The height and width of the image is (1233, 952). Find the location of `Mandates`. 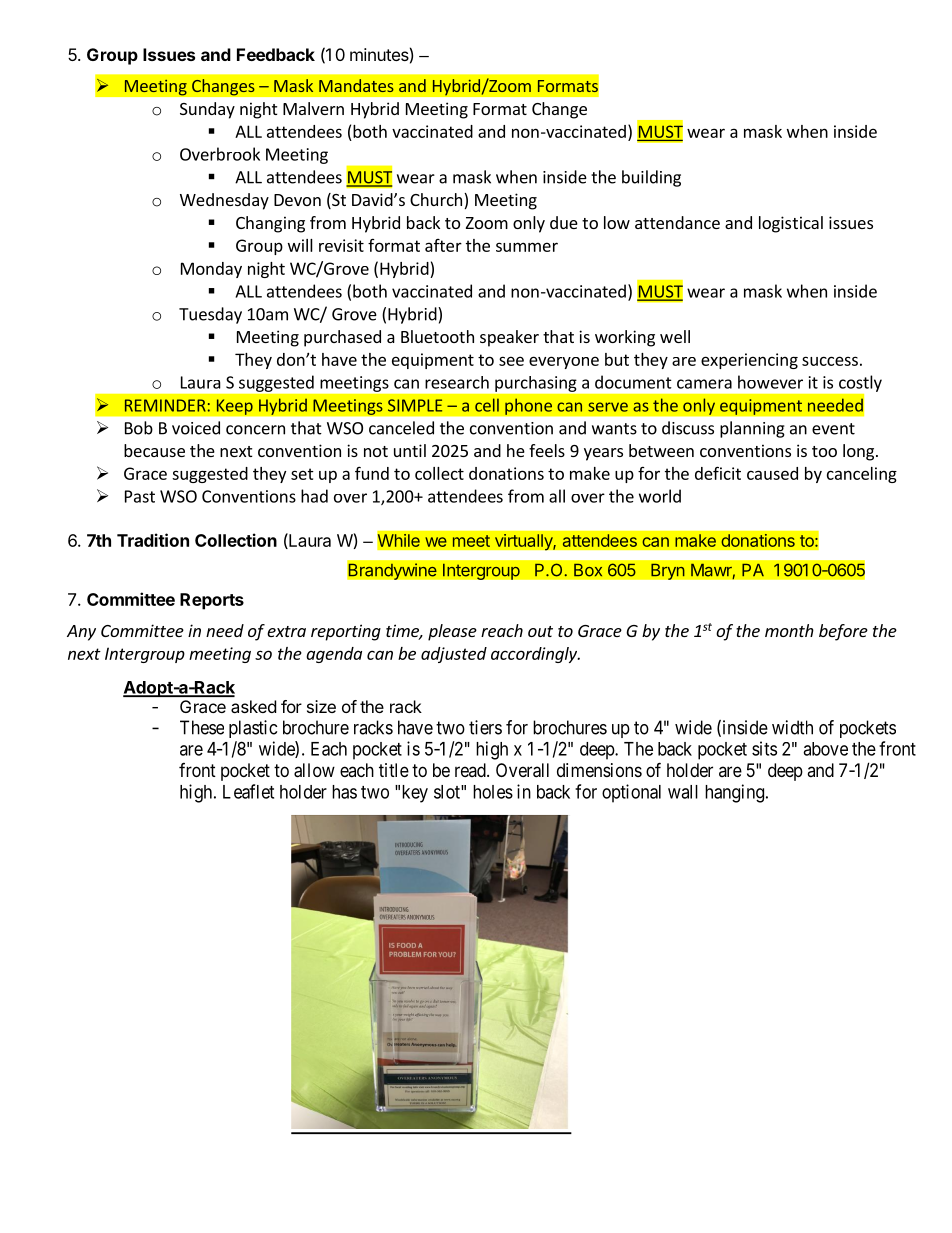

Mandates is located at coordinates (356, 85).
